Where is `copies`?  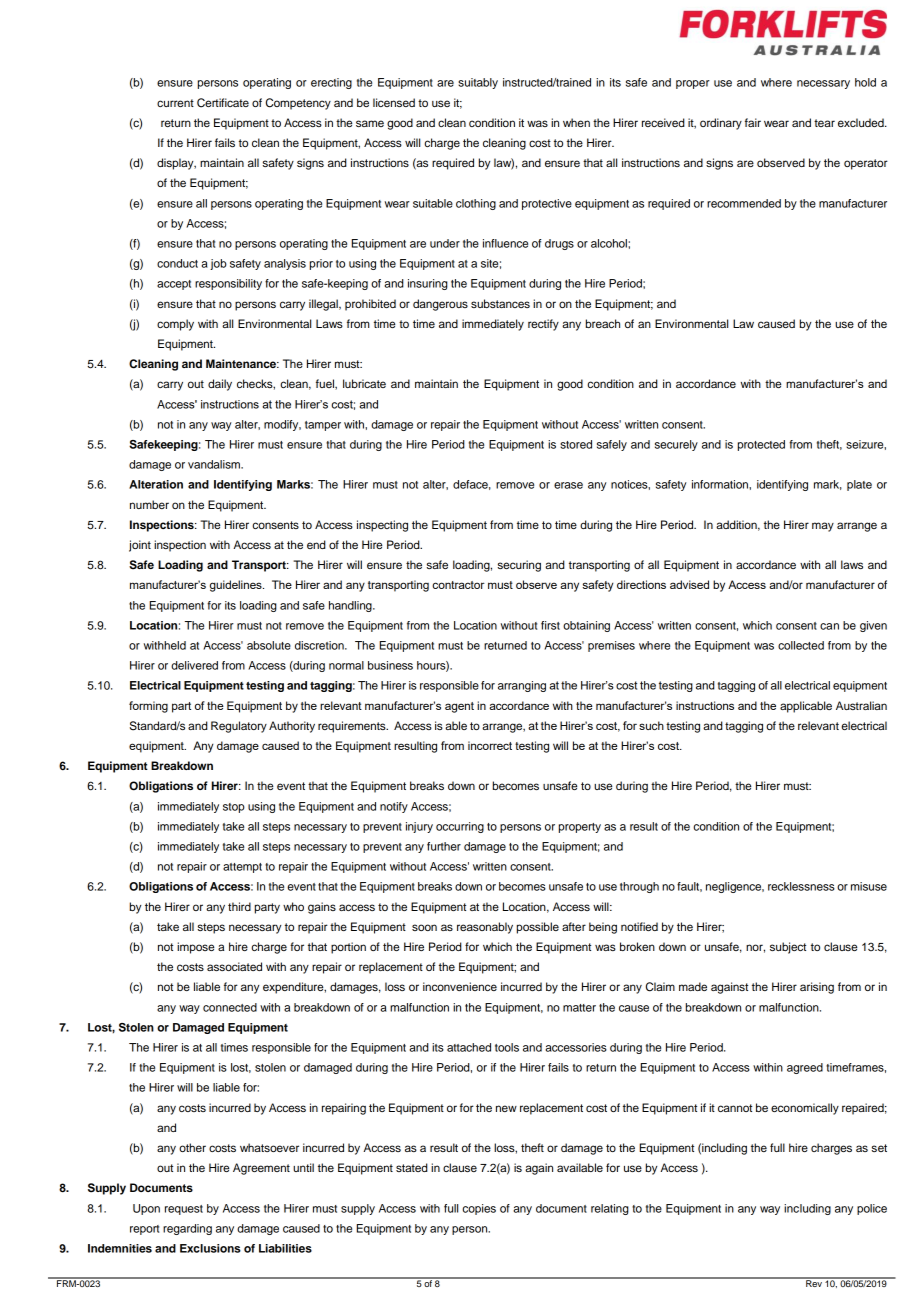
copies is located at coordinates (479, 1209).
